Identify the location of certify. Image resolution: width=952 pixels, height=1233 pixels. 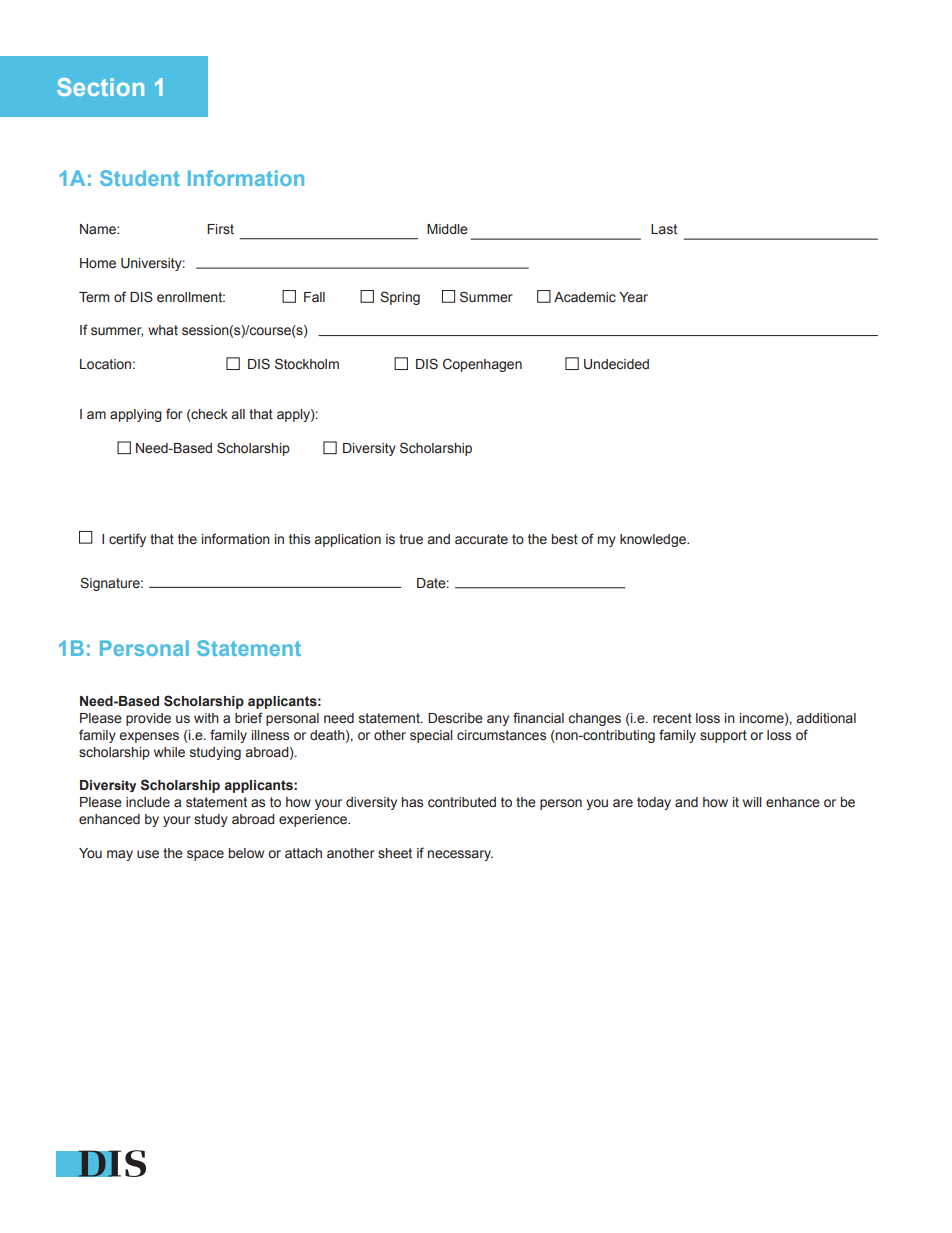
(127, 540).
